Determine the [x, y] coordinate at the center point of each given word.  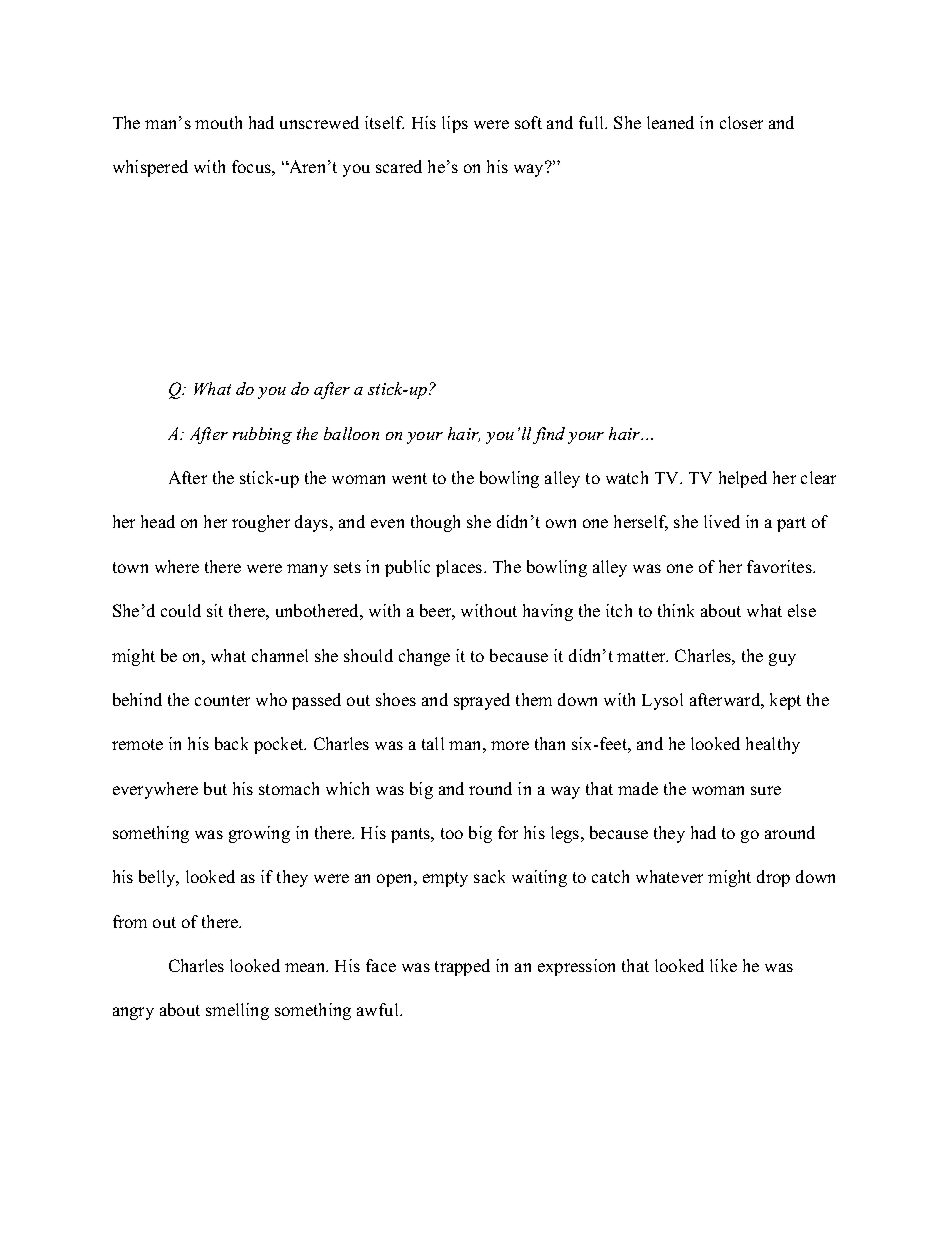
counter [222, 700]
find [549, 435]
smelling [237, 1011]
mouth [218, 122]
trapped [462, 967]
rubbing [262, 435]
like [723, 965]
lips [455, 124]
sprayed [482, 701]
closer [741, 122]
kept [785, 701]
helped [743, 479]
